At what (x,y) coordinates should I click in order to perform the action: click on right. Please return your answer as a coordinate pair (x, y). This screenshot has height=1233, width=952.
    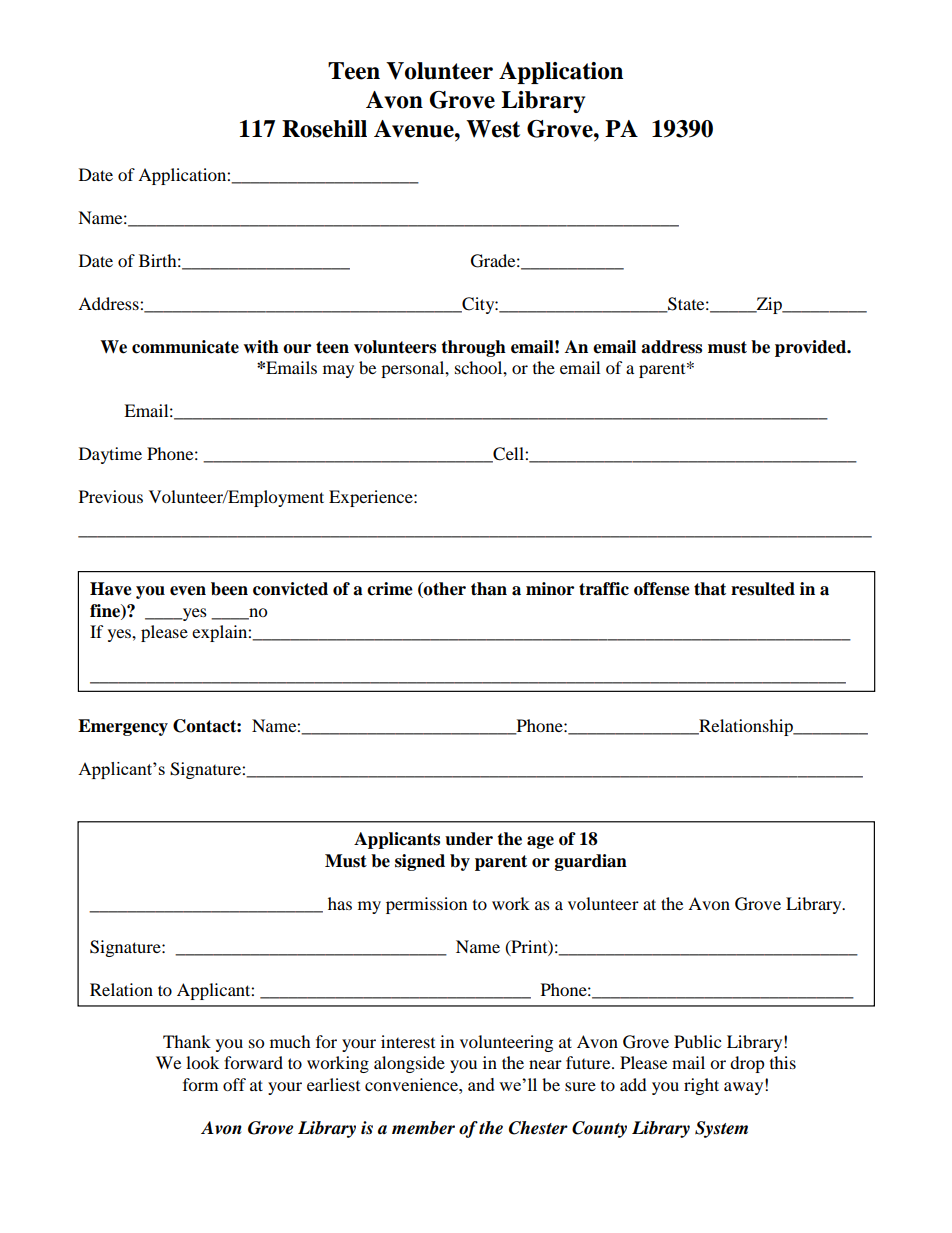
    Looking at the image, I should click on (701, 1086).
